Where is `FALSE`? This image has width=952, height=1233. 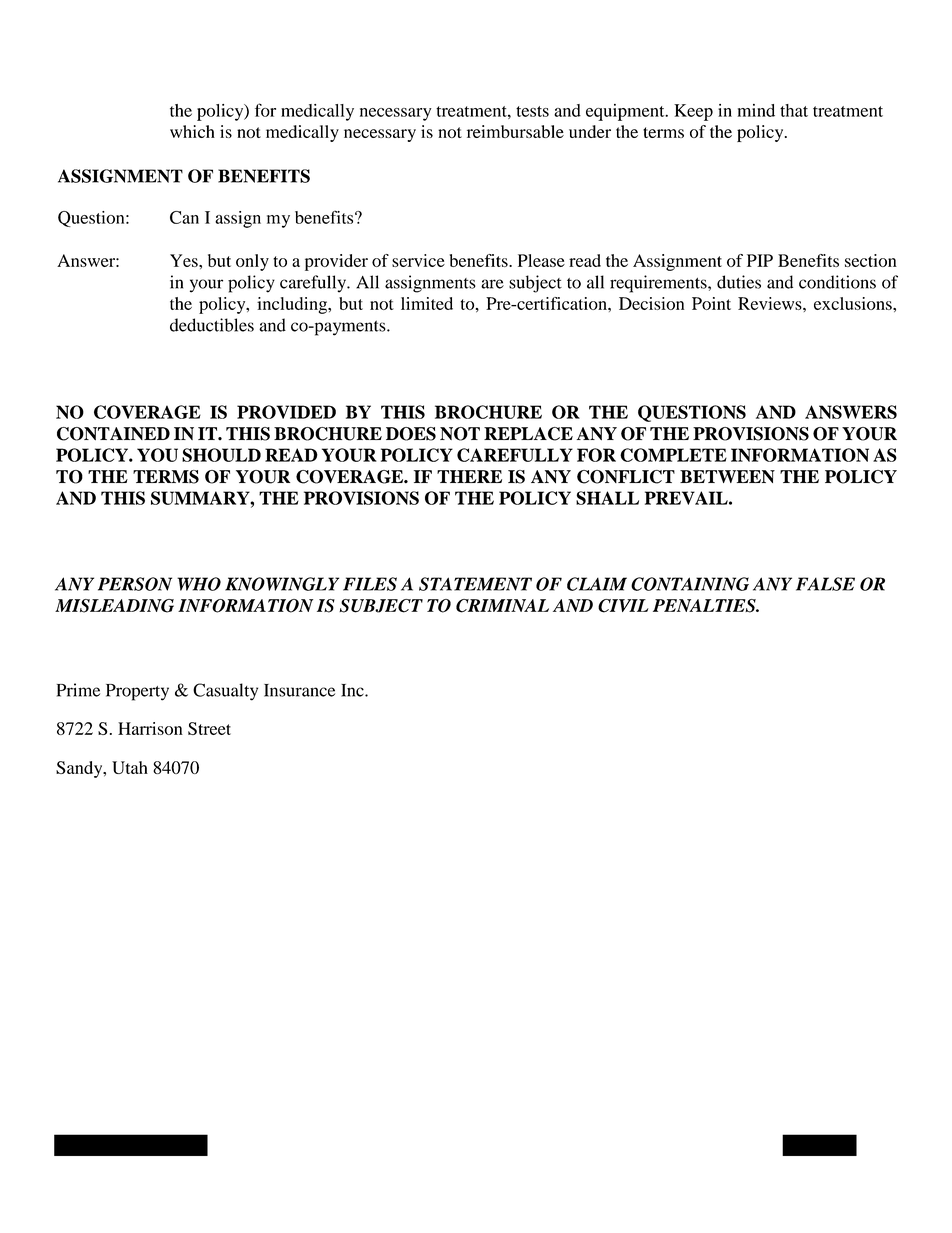
FALSE is located at coordinates (825, 584).
